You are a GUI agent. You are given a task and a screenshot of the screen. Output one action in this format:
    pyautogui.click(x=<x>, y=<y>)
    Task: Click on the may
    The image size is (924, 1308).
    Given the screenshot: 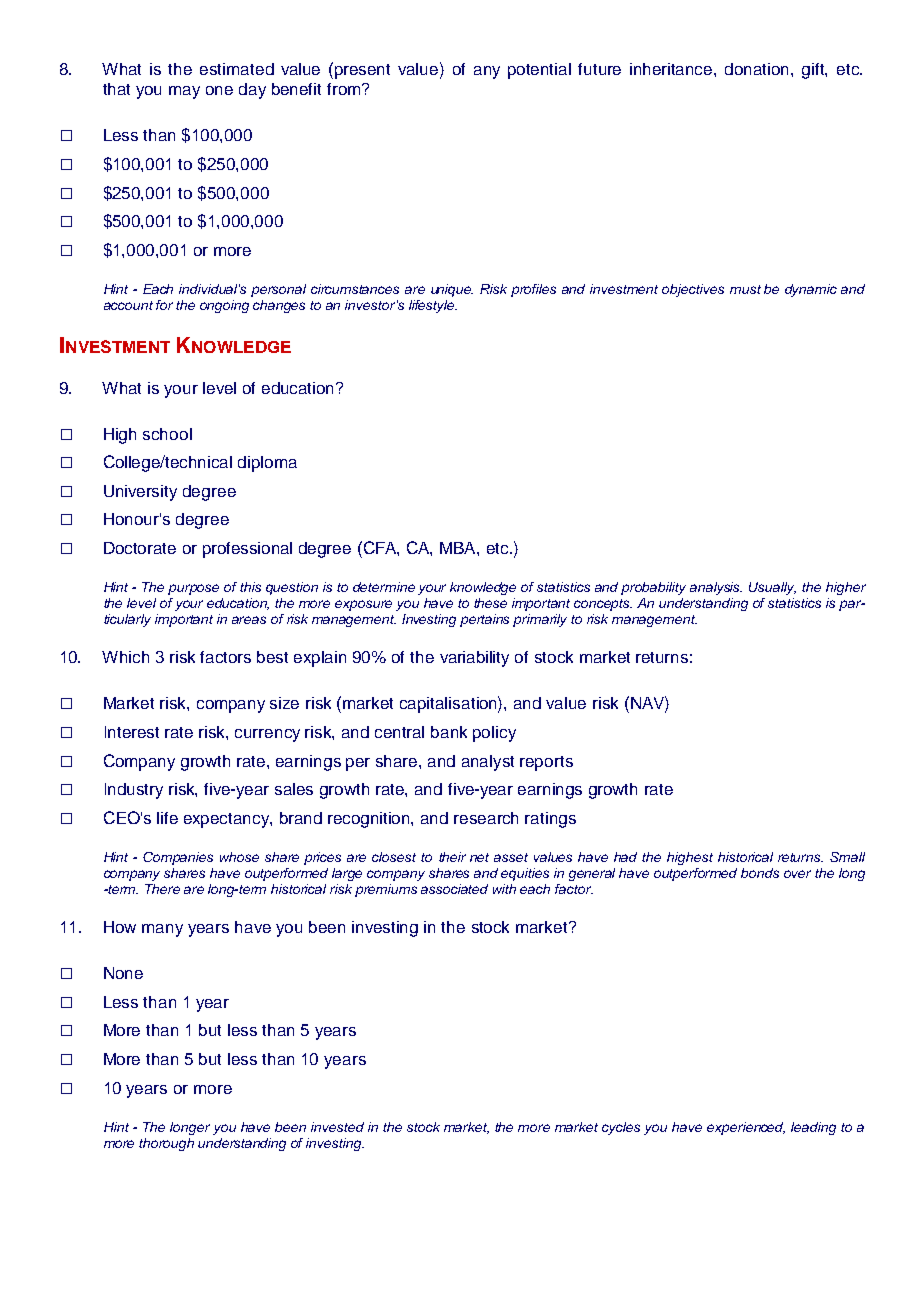 What is the action you would take?
    pyautogui.click(x=184, y=92)
